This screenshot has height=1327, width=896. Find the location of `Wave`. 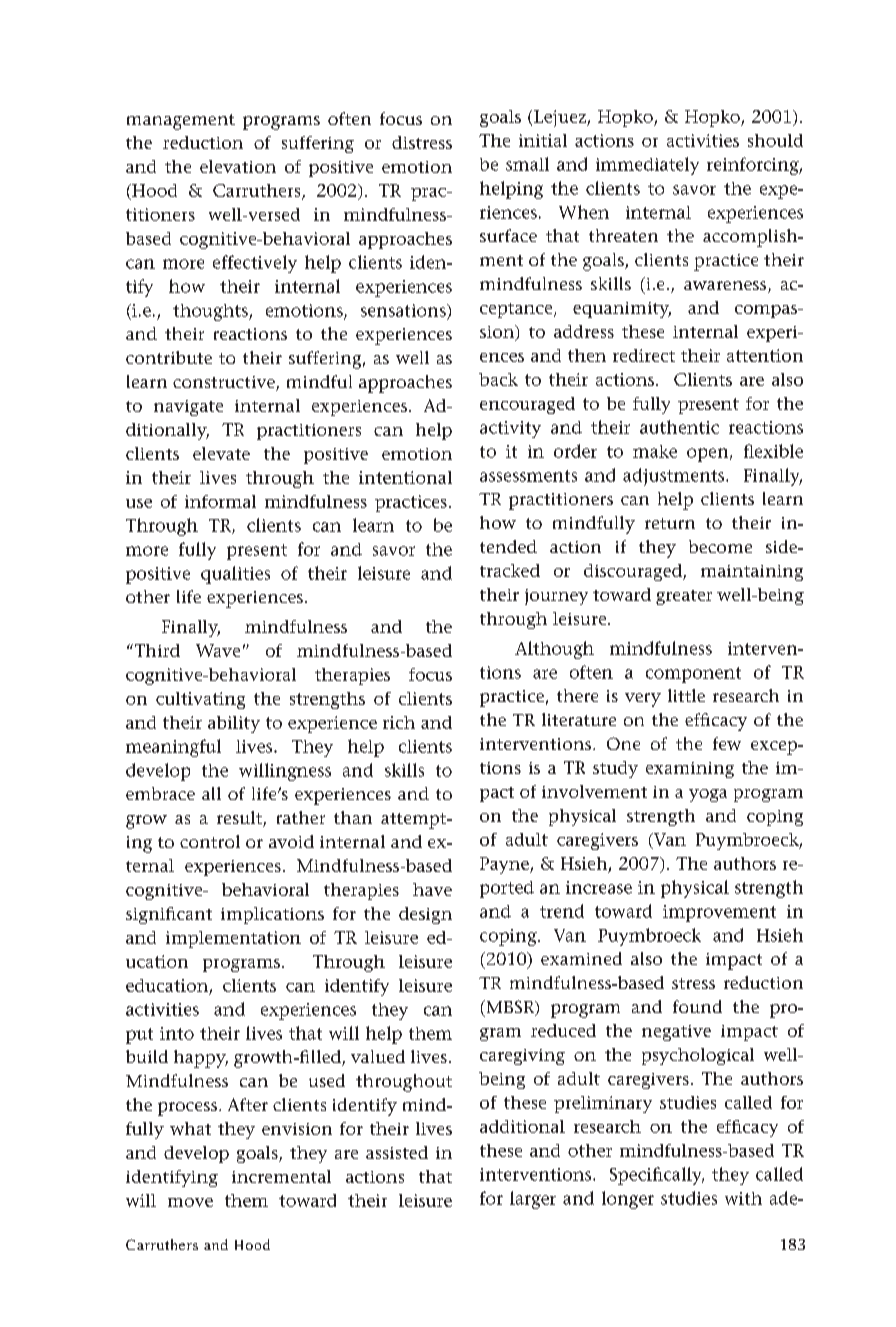

Wave is located at coordinates (218, 650).
